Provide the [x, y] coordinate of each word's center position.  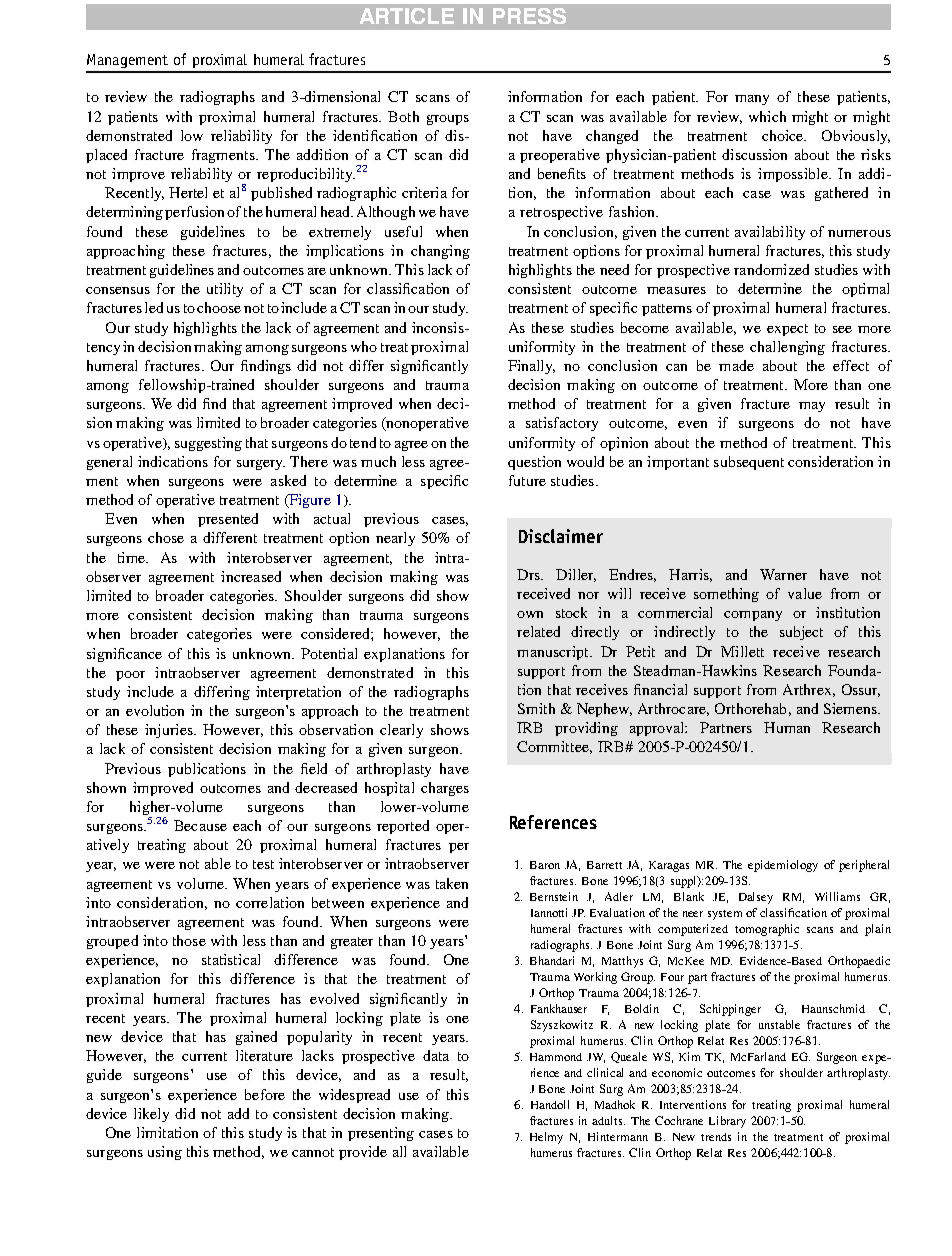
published [281, 194]
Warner [783, 574]
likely [151, 1115]
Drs [529, 574]
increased [251, 576]
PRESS [529, 16]
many [752, 100]
